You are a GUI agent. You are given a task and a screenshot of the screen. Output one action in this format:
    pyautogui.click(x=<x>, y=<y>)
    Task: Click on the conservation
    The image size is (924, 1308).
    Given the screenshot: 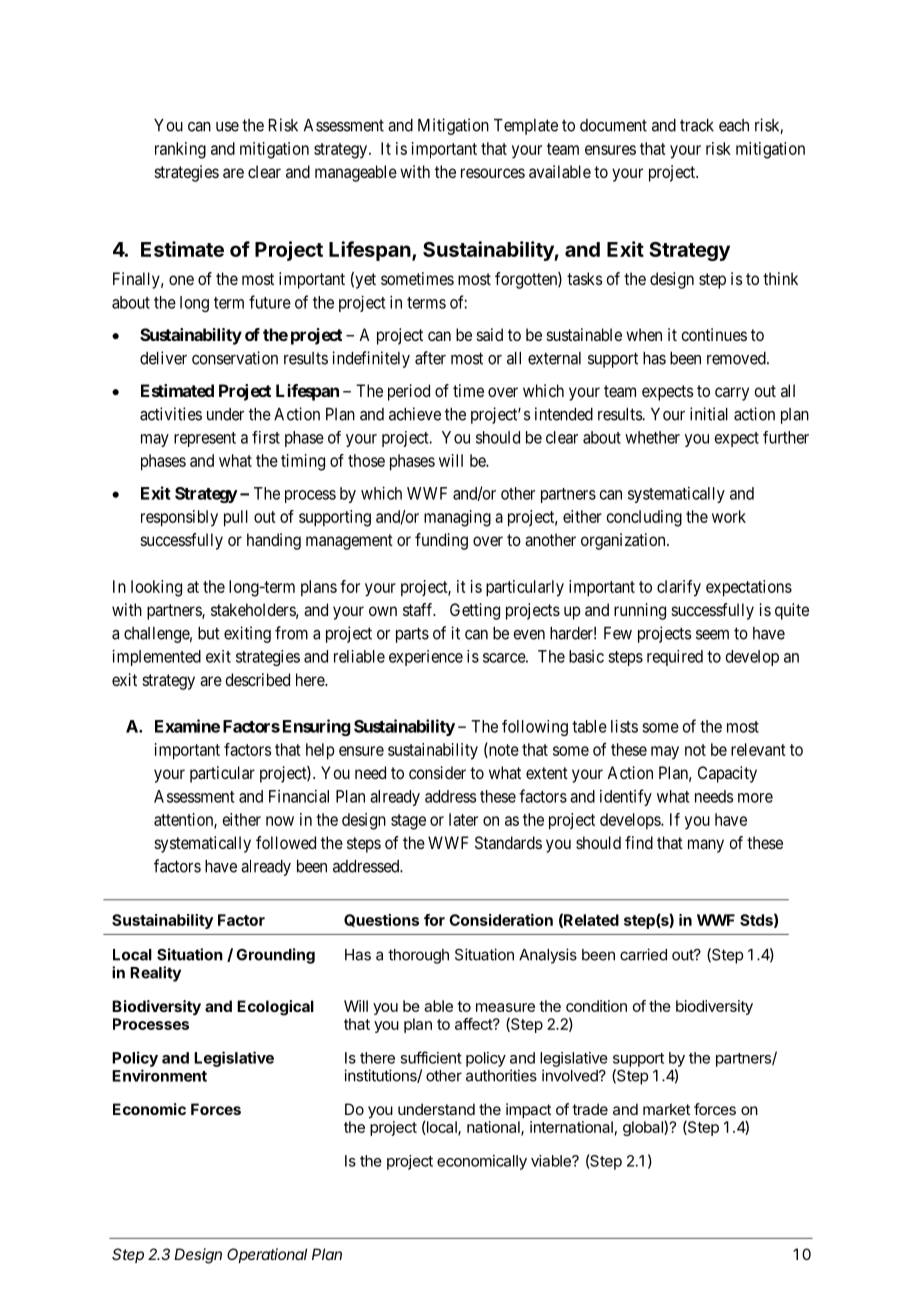 What is the action you would take?
    pyautogui.click(x=235, y=358)
